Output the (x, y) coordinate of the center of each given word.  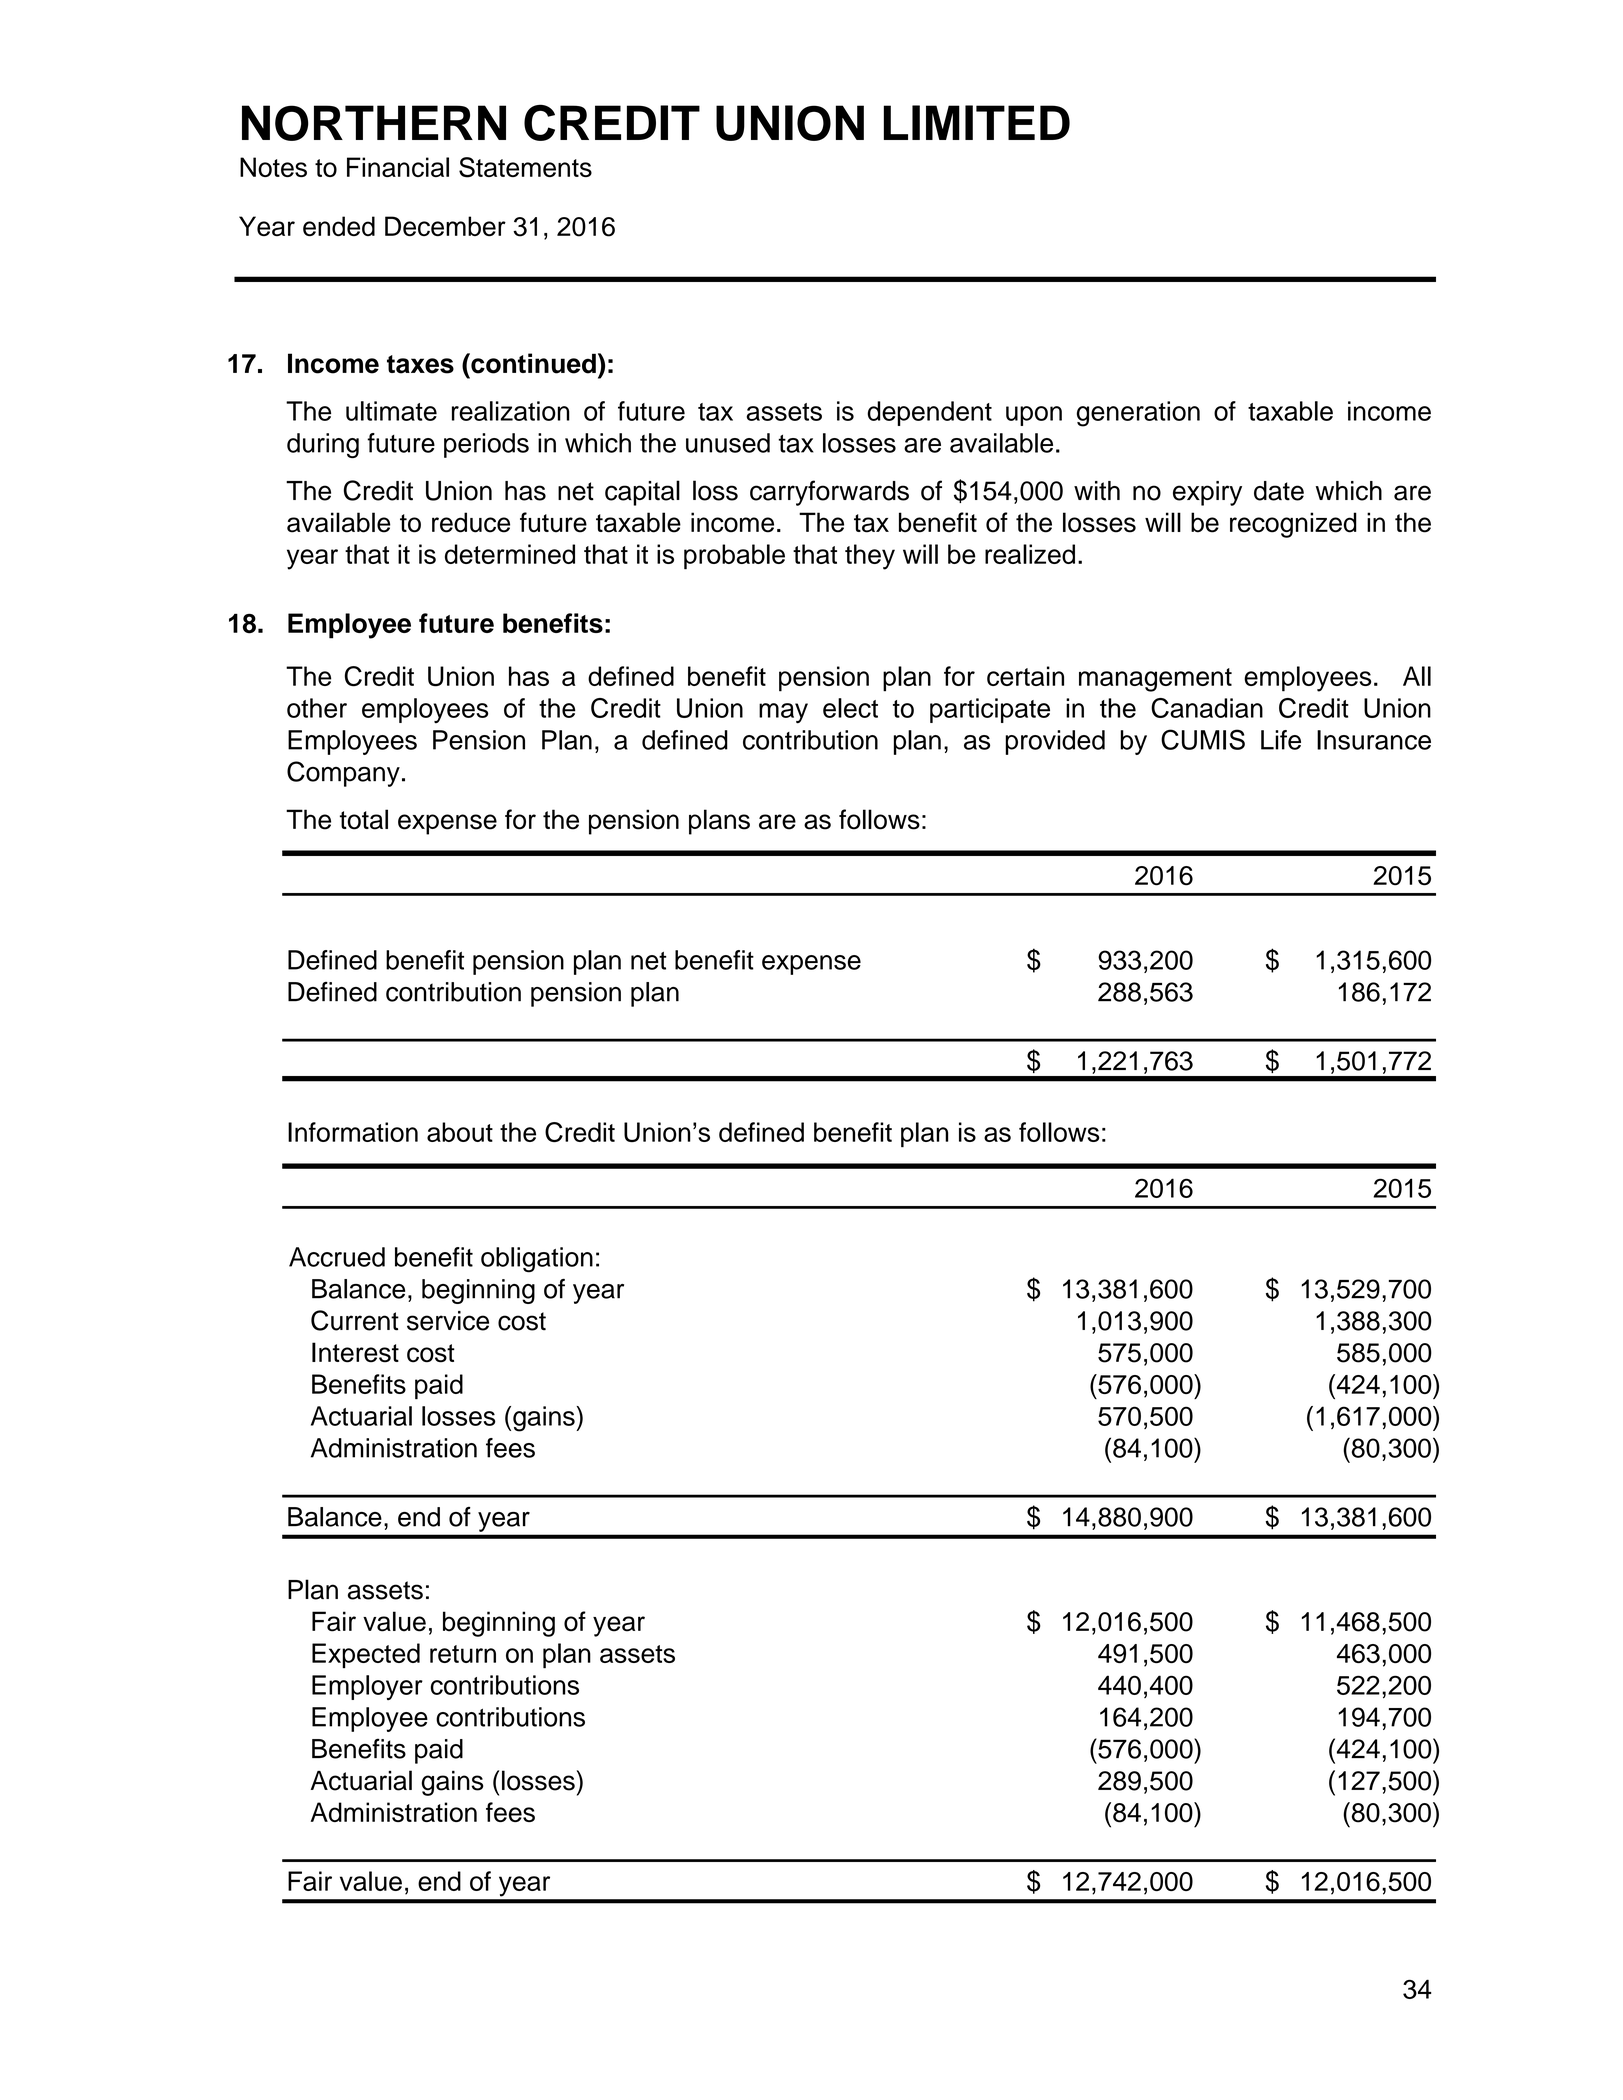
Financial (398, 167)
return (463, 1654)
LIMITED (977, 122)
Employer (367, 1687)
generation (1138, 414)
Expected (366, 1655)
